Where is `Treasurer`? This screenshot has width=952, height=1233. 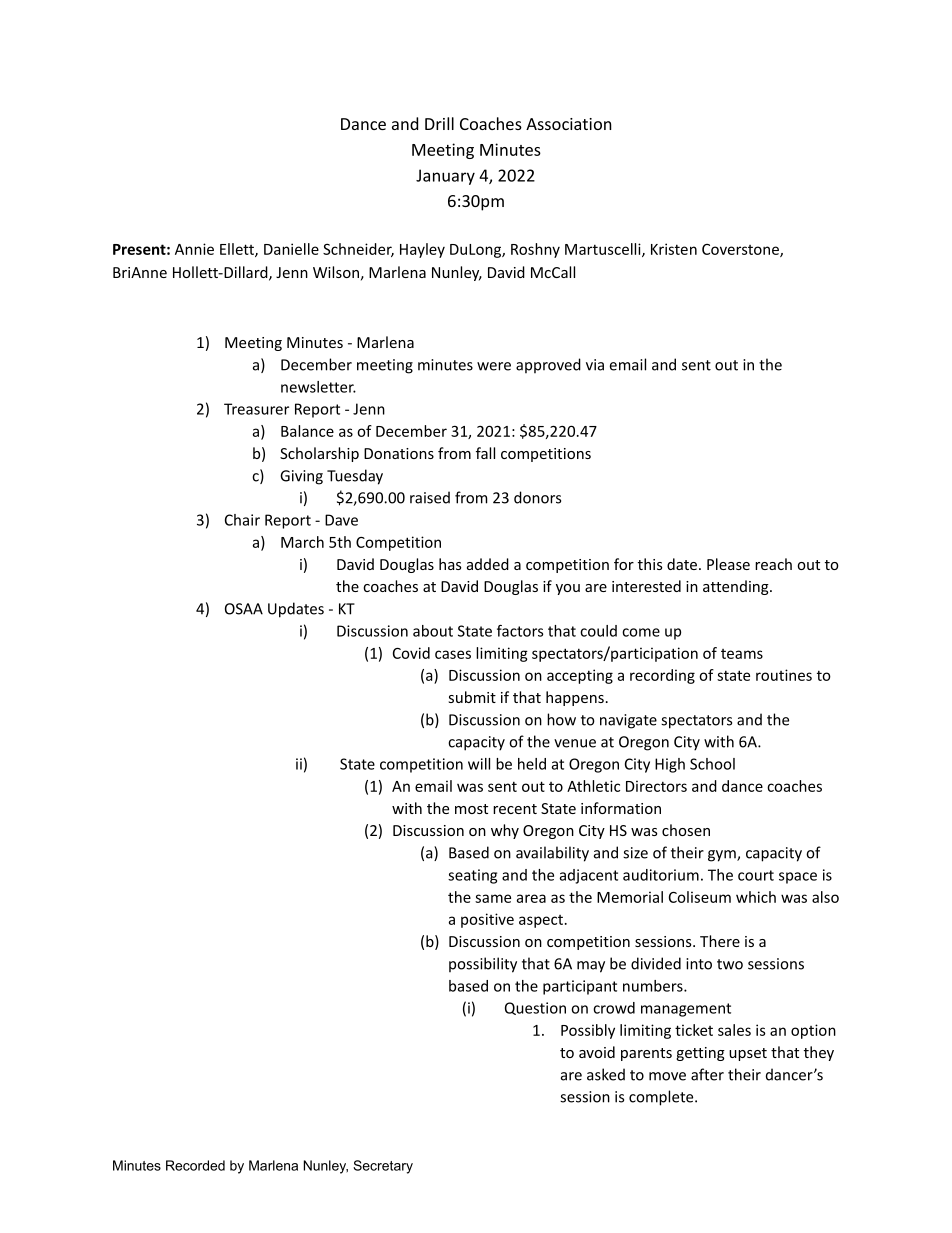 Treasurer is located at coordinates (256, 409).
